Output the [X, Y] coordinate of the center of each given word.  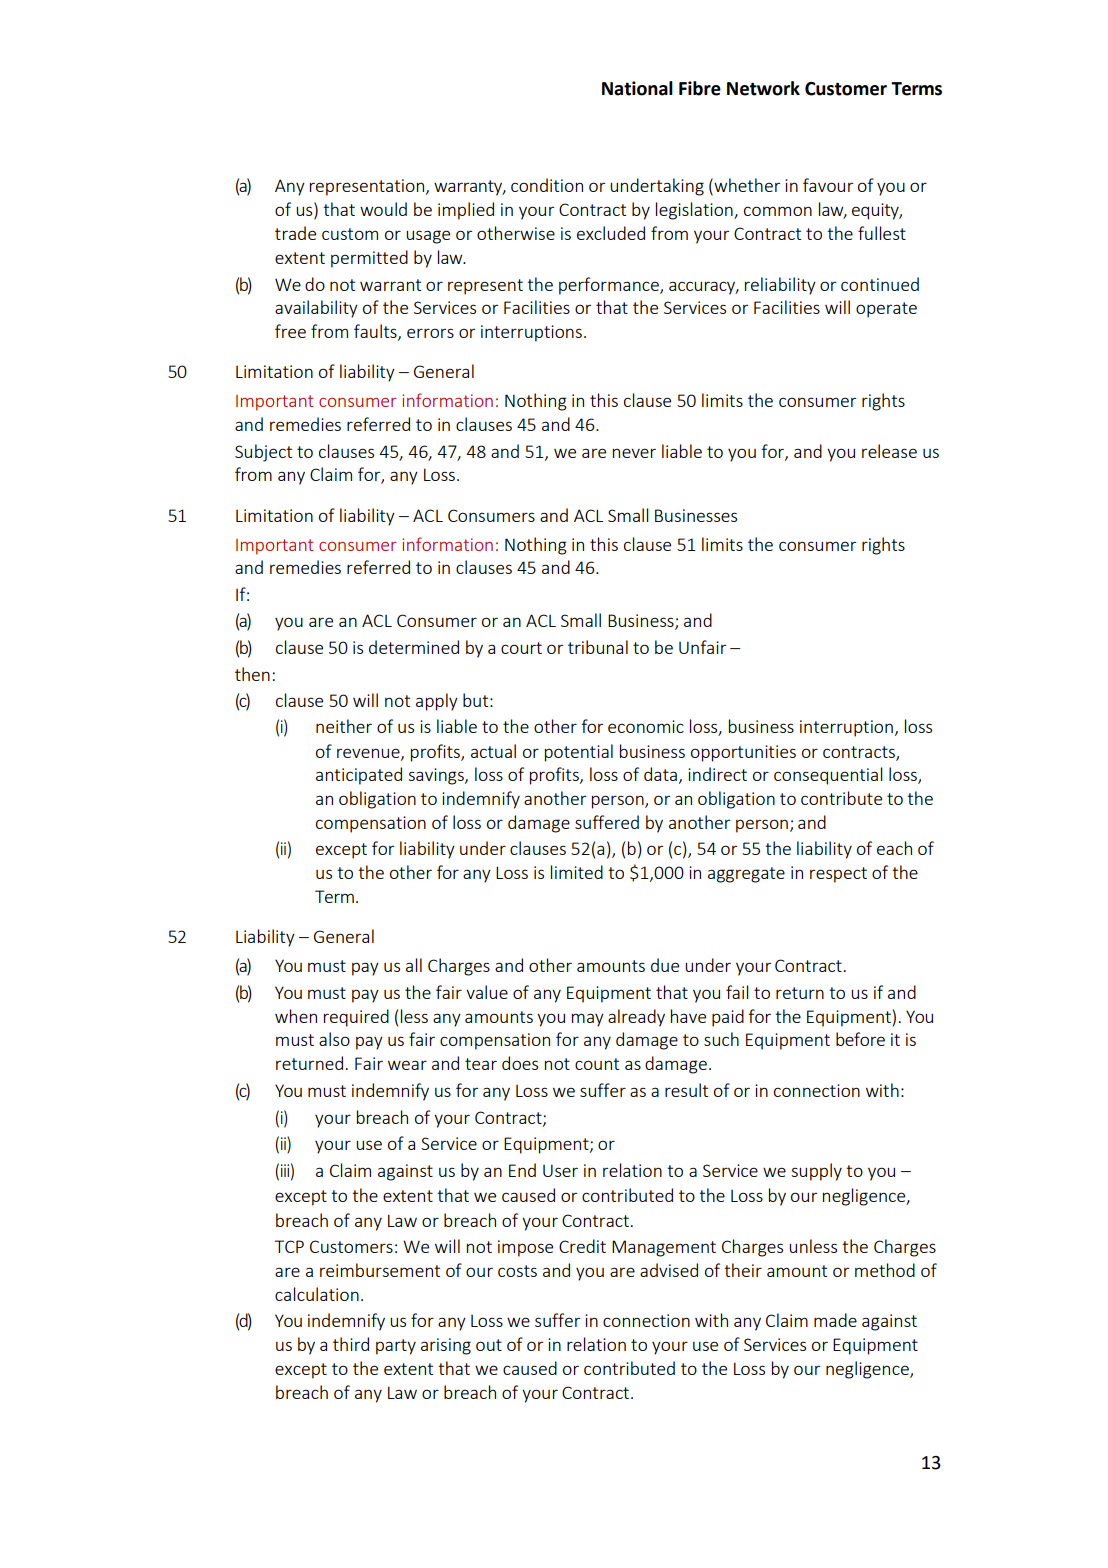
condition [547, 185]
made [835, 1320]
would [383, 209]
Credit [582, 1246]
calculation [317, 1294]
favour [828, 185]
